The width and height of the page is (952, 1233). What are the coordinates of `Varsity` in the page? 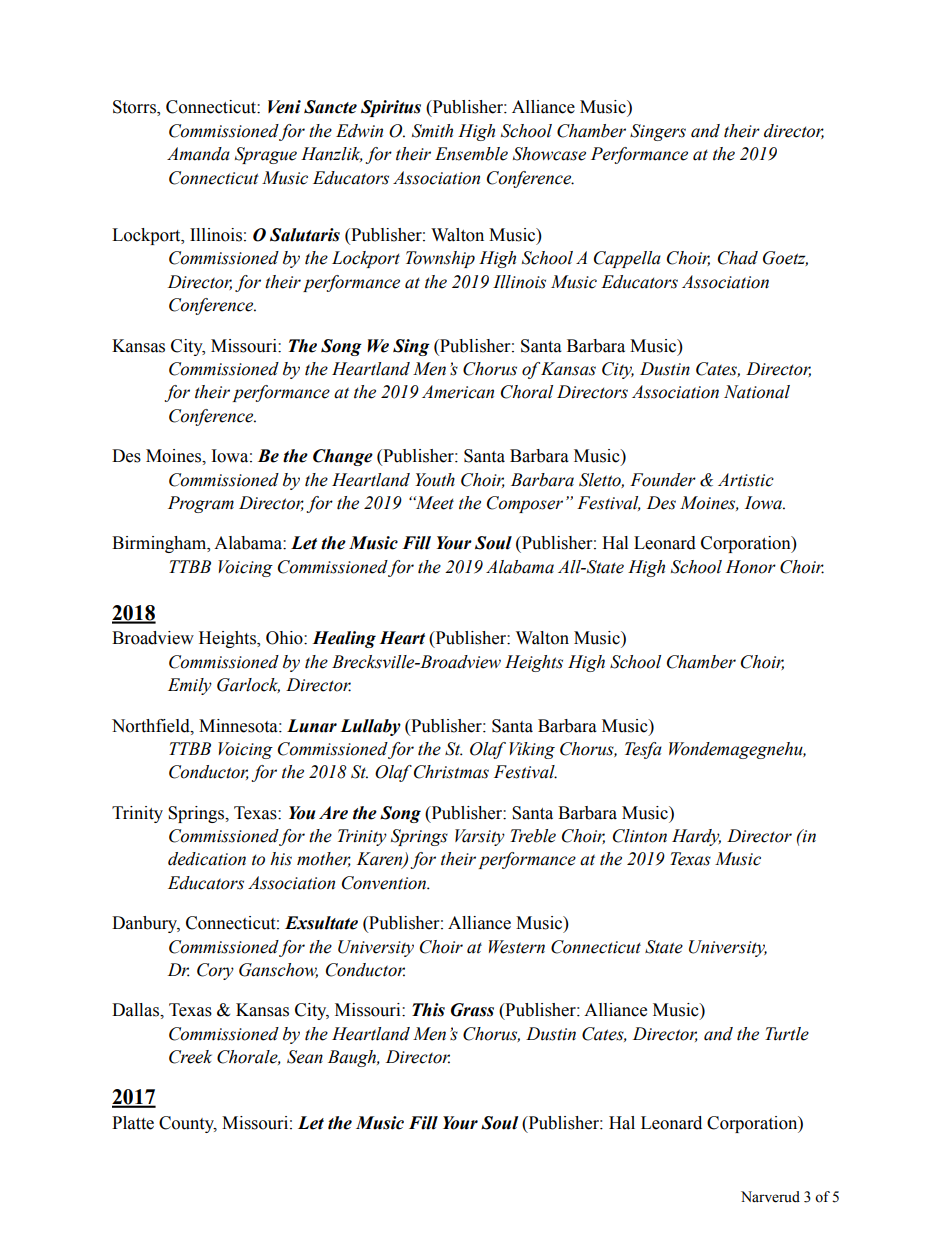 It's located at (480, 837).
